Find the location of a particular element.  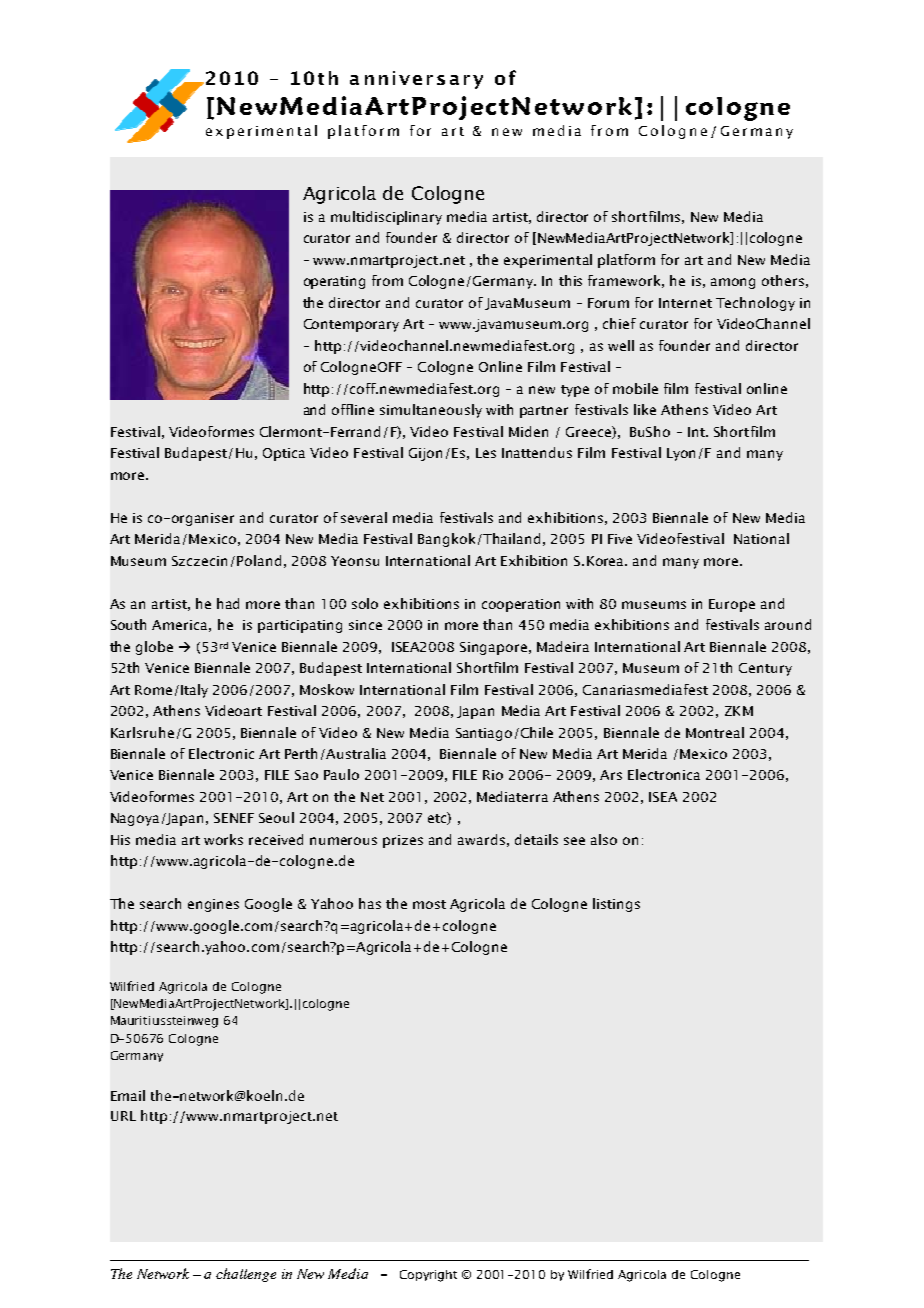

among is located at coordinates (733, 283).
